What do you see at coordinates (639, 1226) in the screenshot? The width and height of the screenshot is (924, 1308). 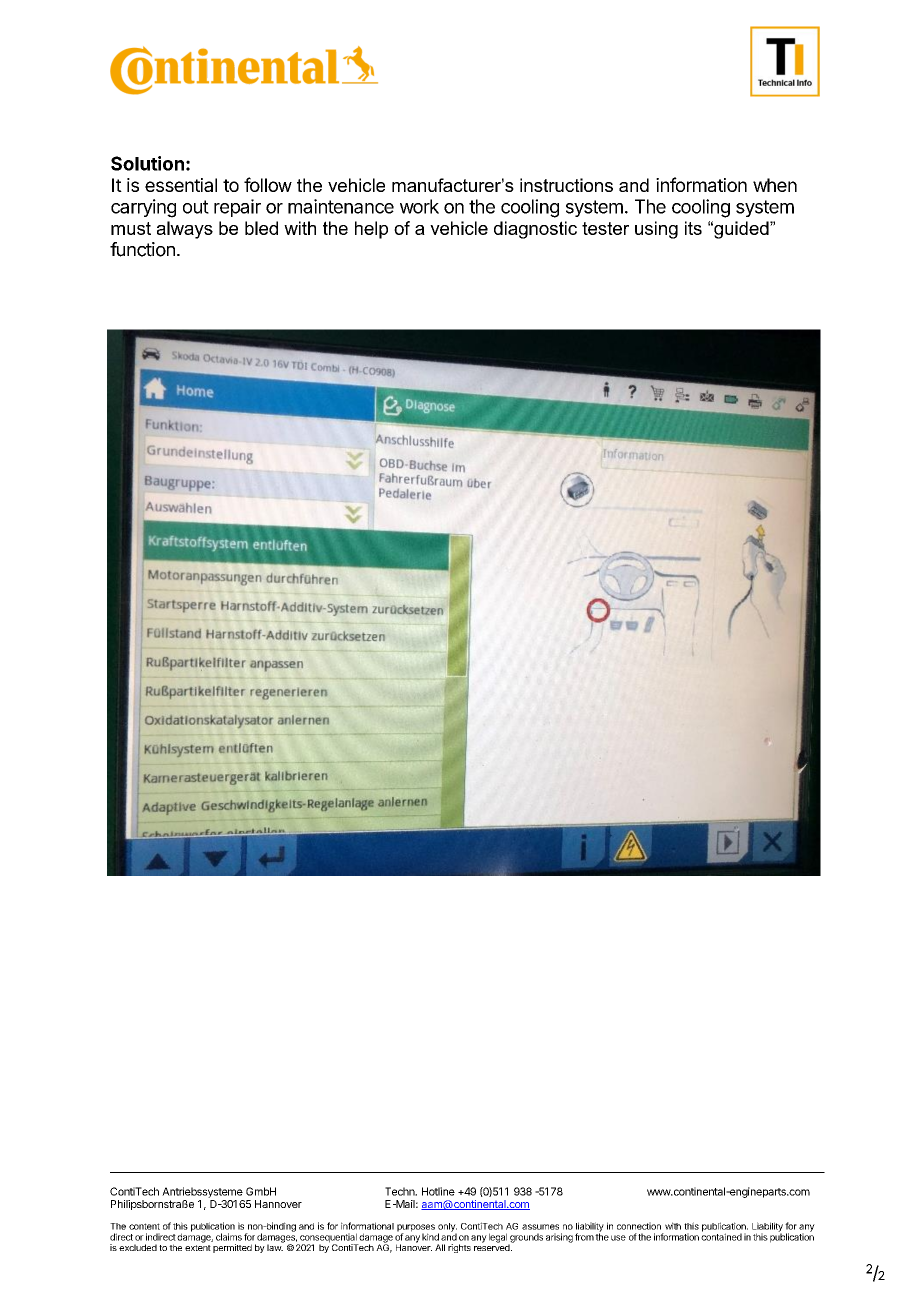 I see `connection` at bounding box center [639, 1226].
